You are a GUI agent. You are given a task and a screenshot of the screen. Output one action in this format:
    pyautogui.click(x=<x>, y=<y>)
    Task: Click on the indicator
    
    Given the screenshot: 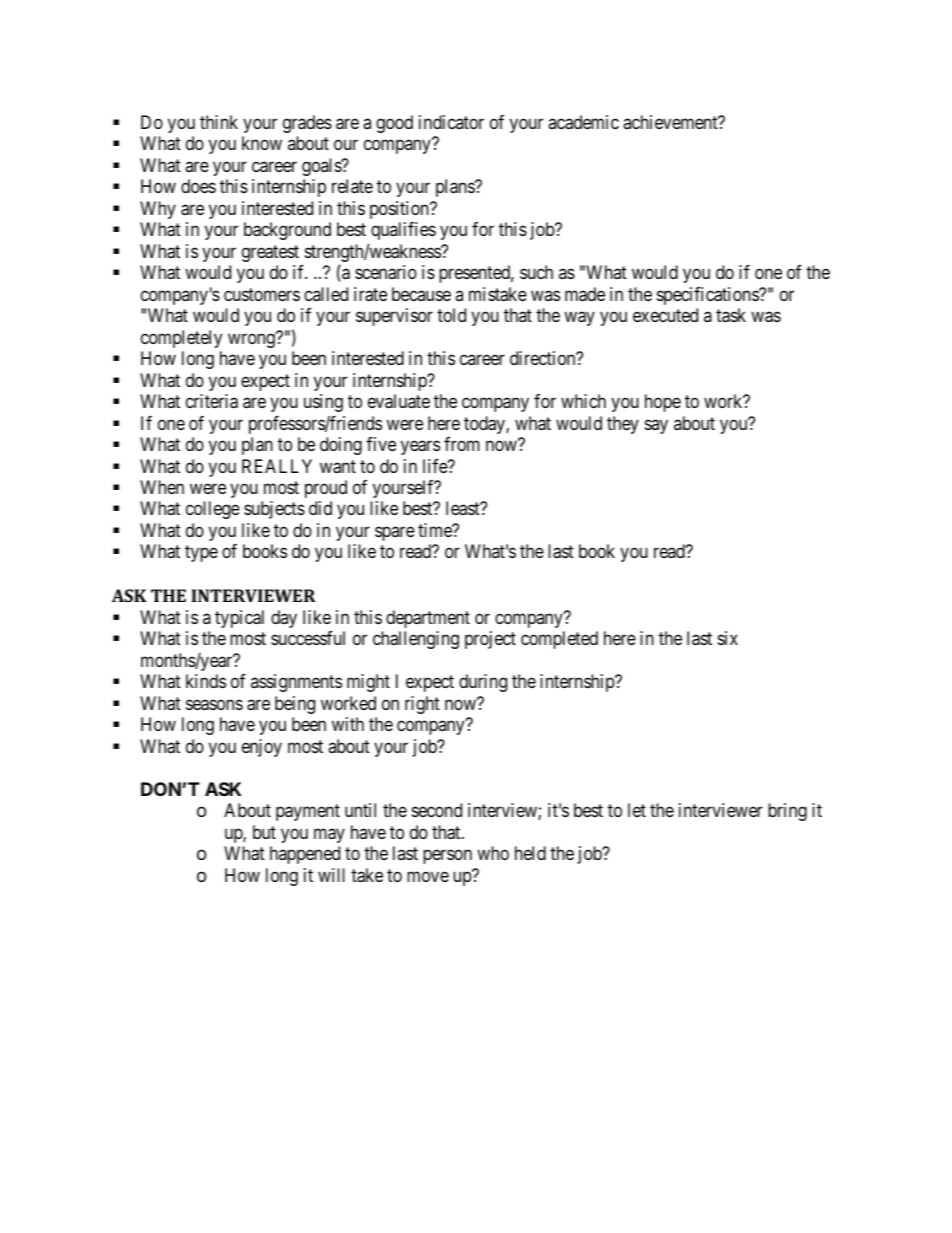 What is the action you would take?
    pyautogui.click(x=451, y=122)
